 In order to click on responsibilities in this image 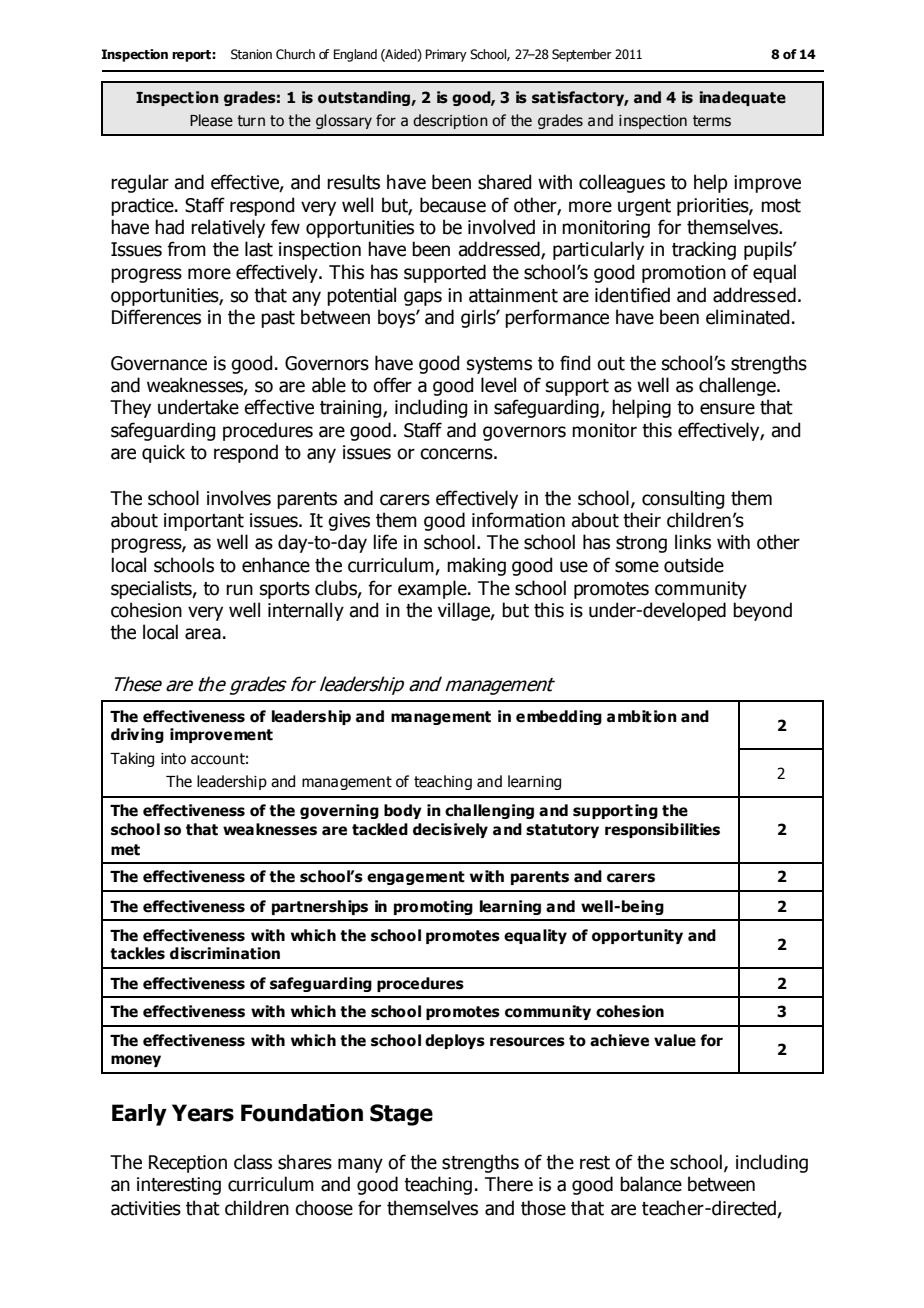, I will do `click(662, 830)`.
